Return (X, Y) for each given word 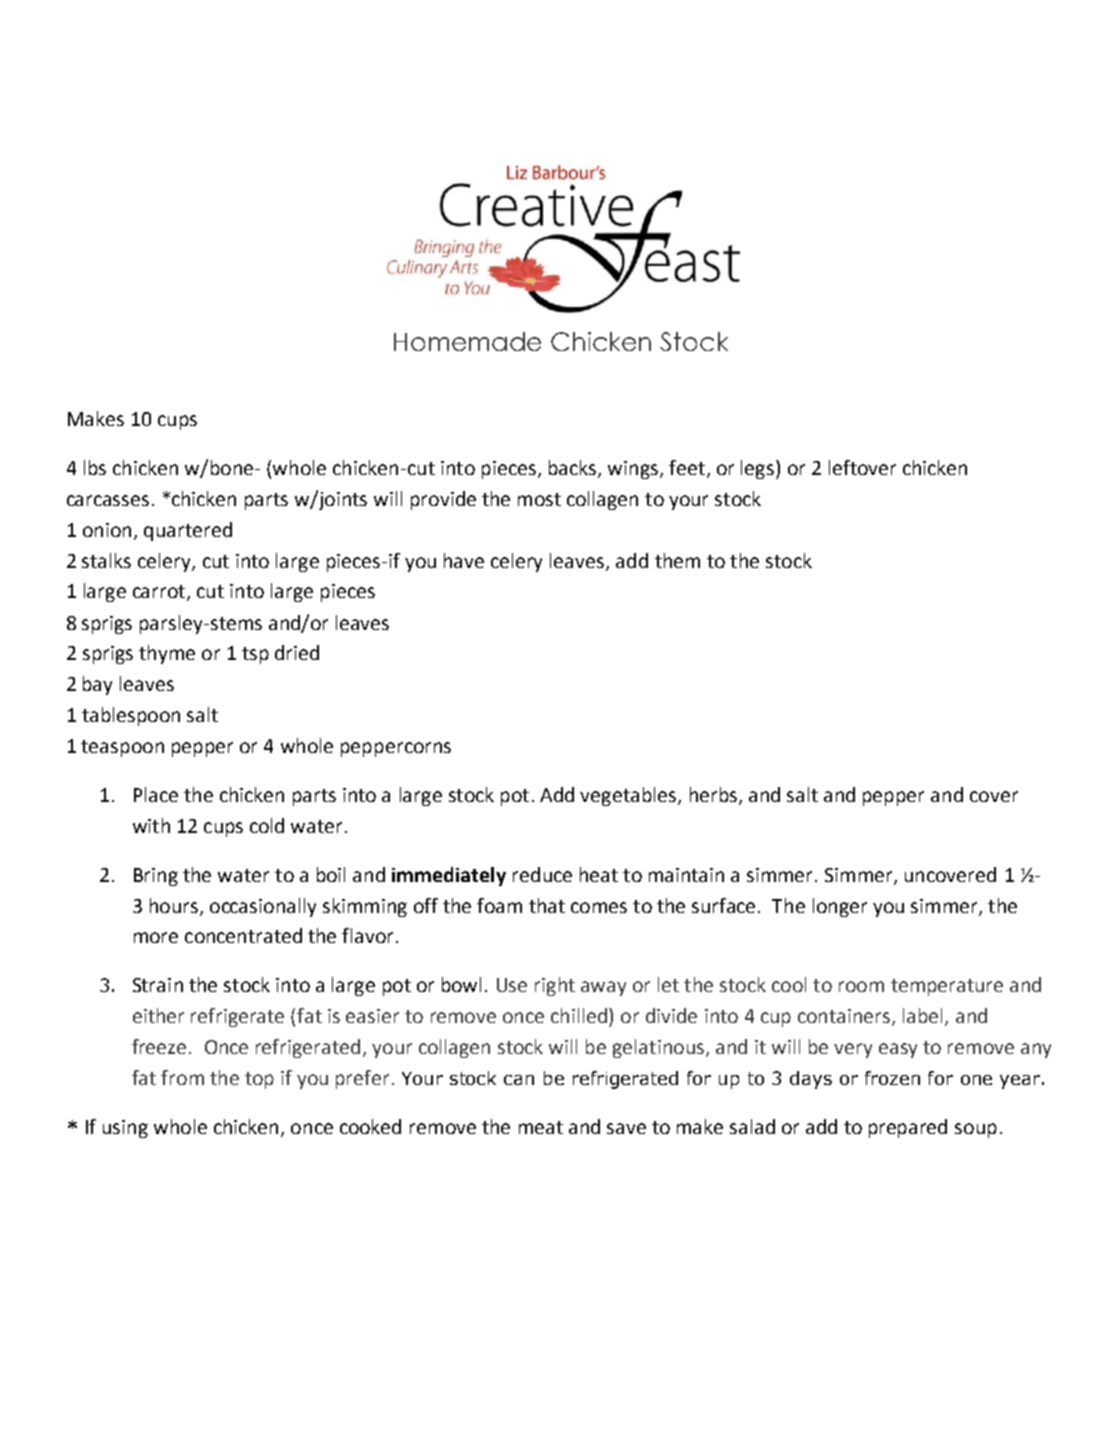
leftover (862, 467)
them (677, 560)
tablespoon (131, 716)
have (464, 560)
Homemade (467, 341)
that (547, 905)
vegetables (629, 796)
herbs (713, 794)
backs (574, 469)
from (182, 1077)
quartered (188, 531)
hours (174, 905)
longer (840, 907)
